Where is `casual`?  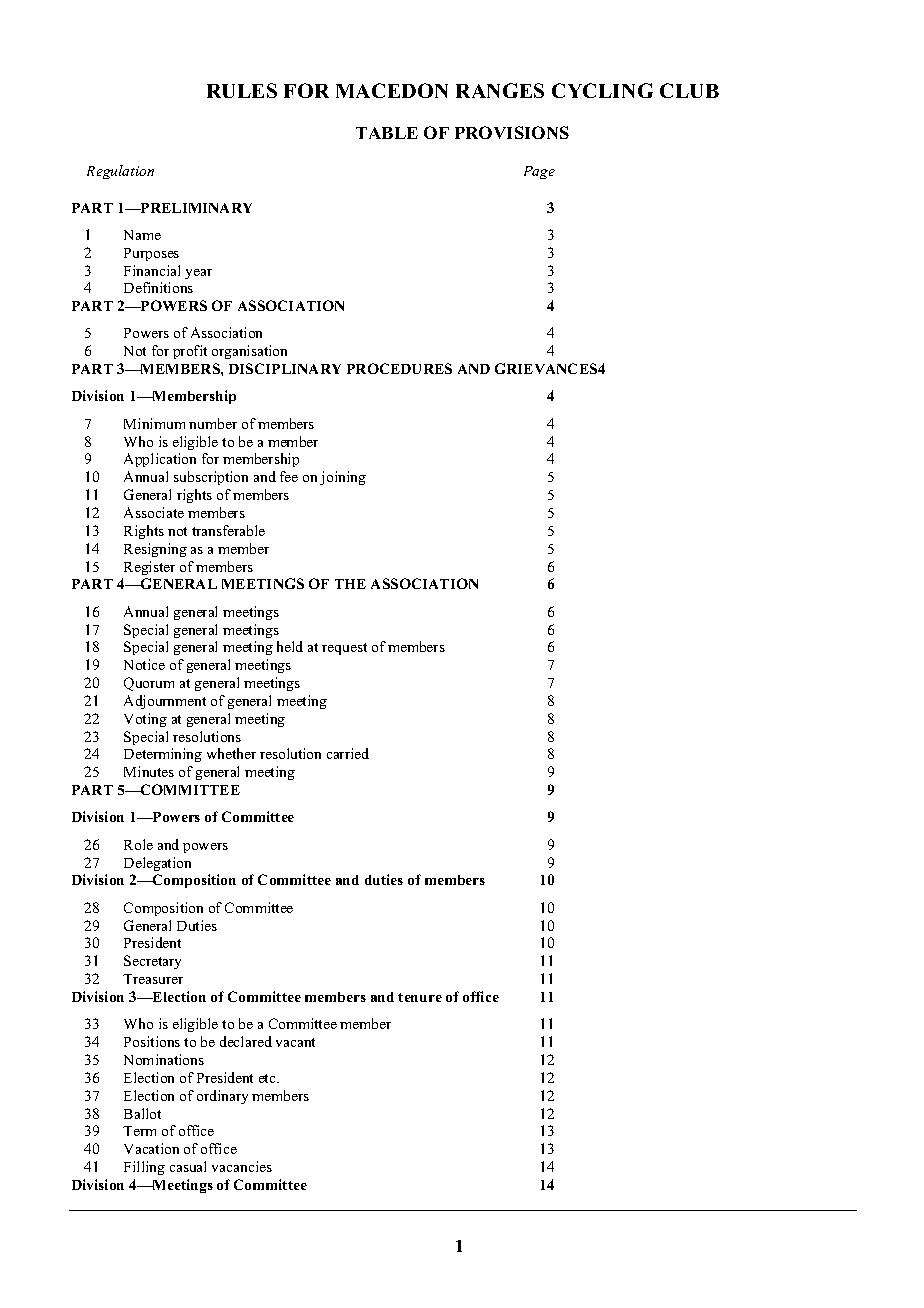
casual is located at coordinates (188, 1166).
